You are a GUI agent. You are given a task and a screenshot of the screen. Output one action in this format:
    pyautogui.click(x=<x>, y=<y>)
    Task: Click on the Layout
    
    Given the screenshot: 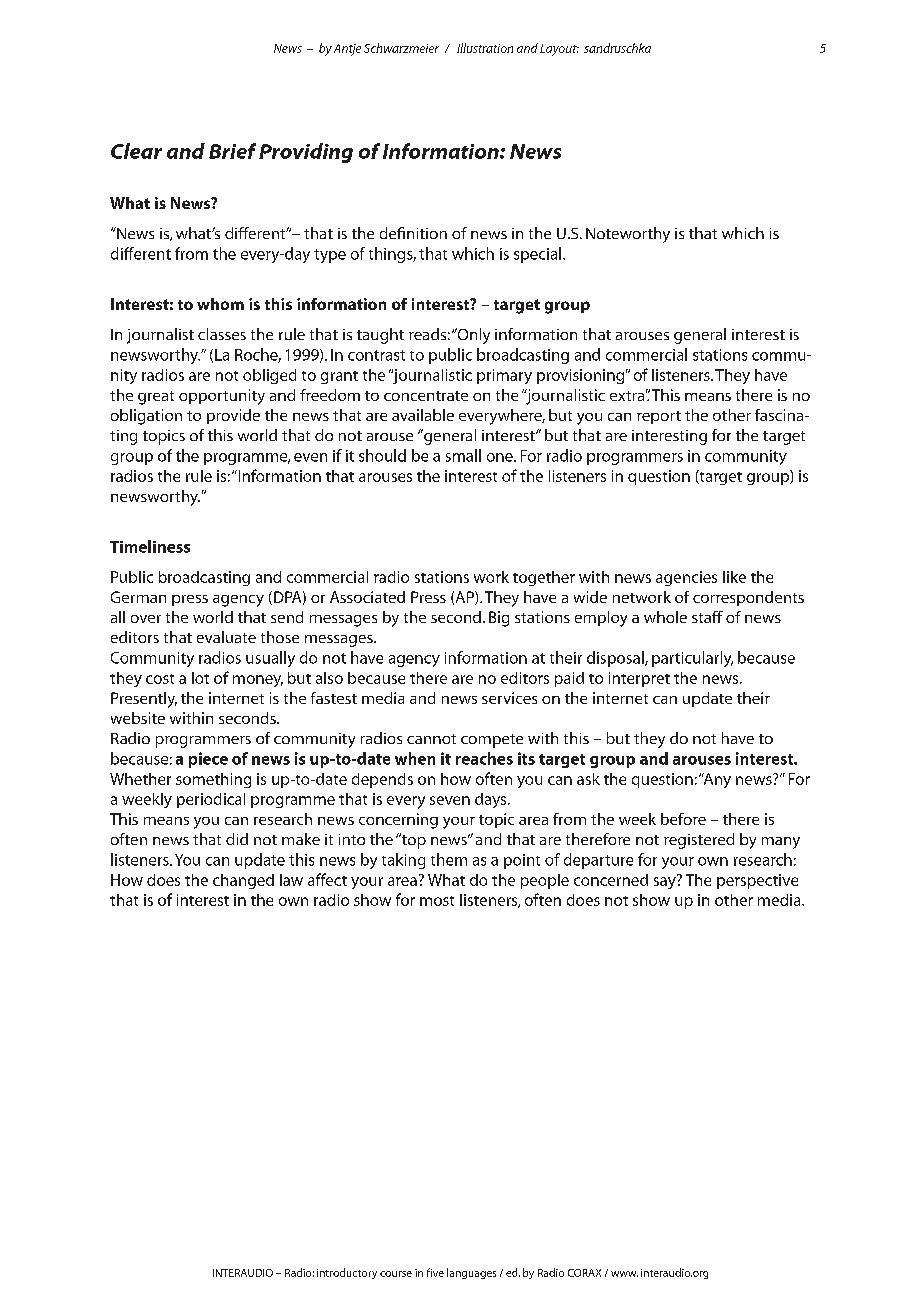 What is the action you would take?
    pyautogui.click(x=559, y=50)
